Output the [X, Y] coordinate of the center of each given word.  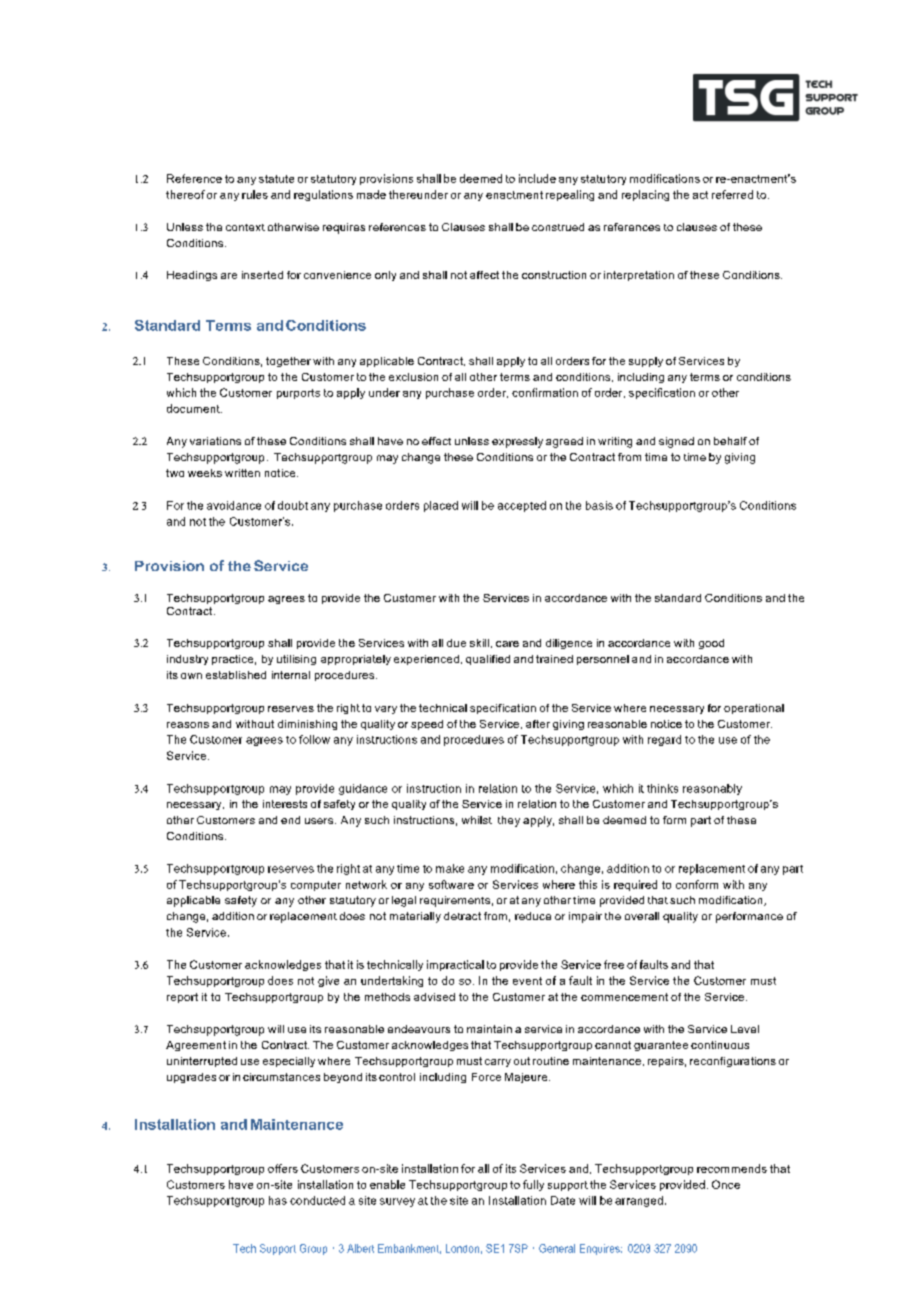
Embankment [409, 1249]
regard [664, 740]
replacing [645, 195]
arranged [639, 1201]
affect [484, 275]
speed [427, 725]
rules [255, 194]
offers [283, 1168]
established [236, 675]
